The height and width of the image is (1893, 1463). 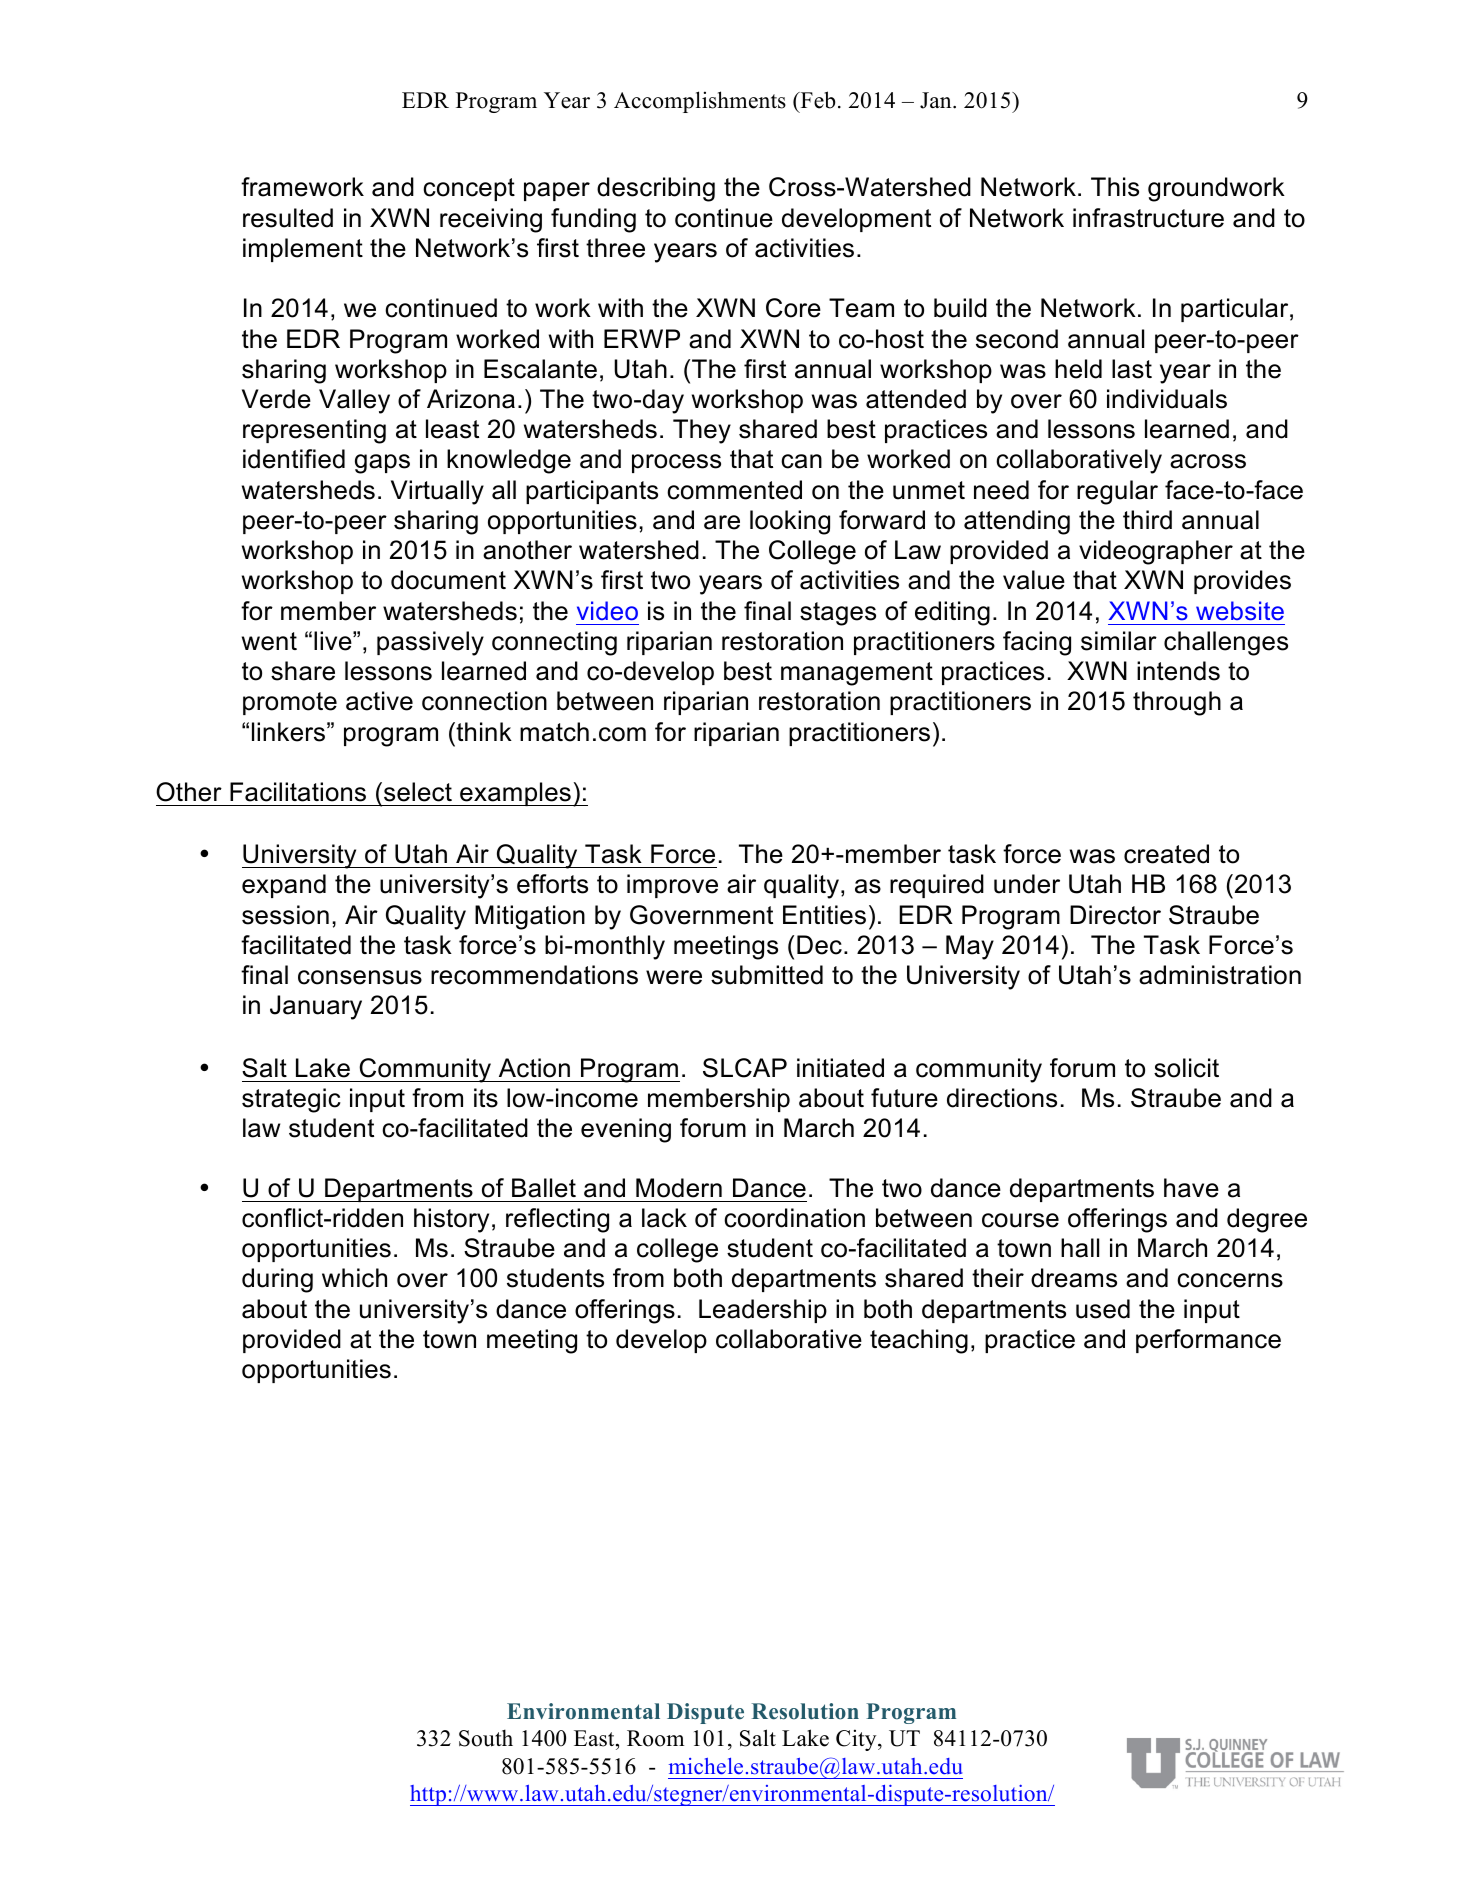 I want to click on concept, so click(x=469, y=189).
